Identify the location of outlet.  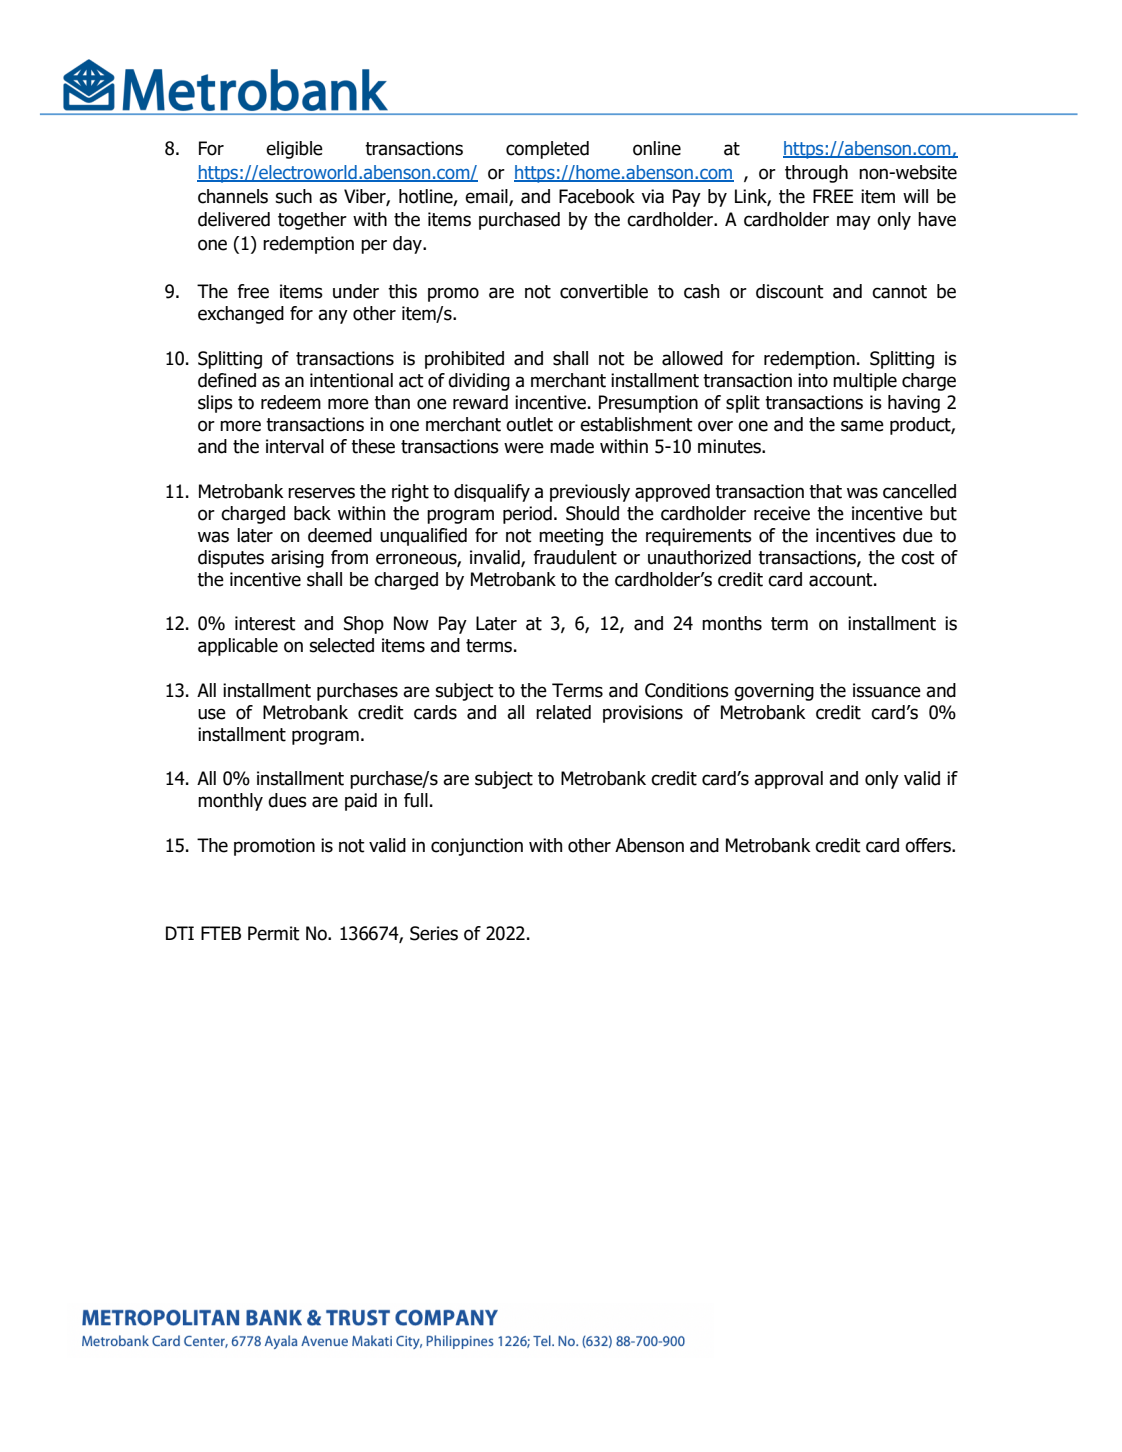
(529, 424).
